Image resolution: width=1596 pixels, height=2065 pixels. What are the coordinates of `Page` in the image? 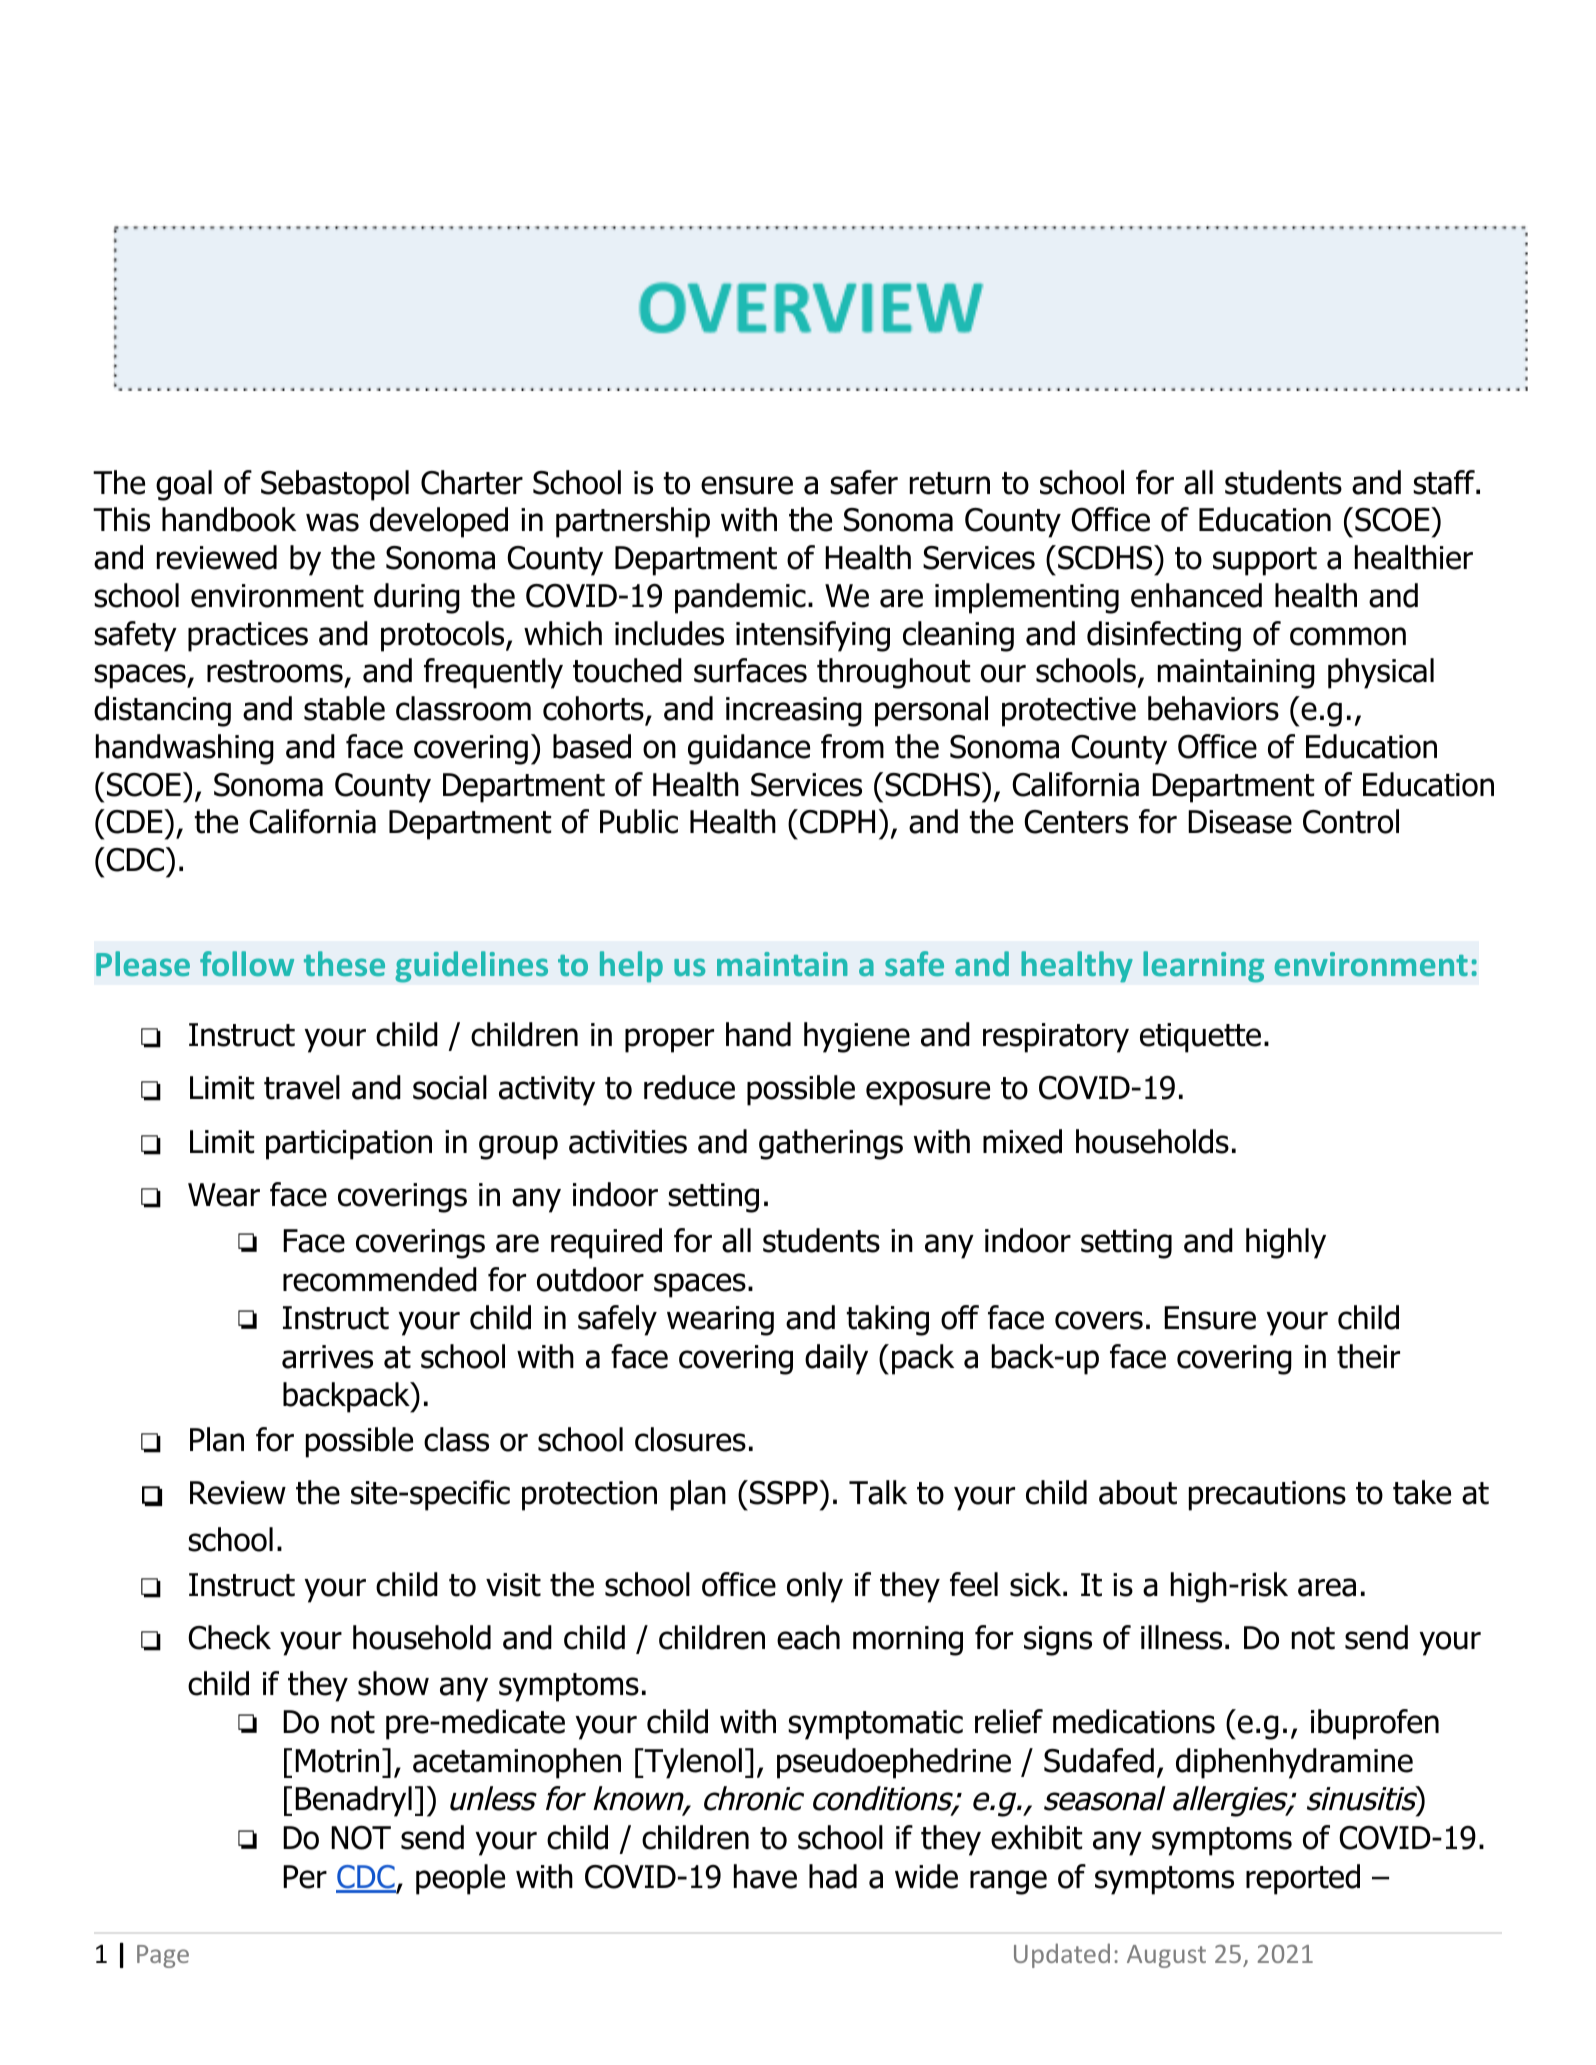 It's located at (163, 1956).
